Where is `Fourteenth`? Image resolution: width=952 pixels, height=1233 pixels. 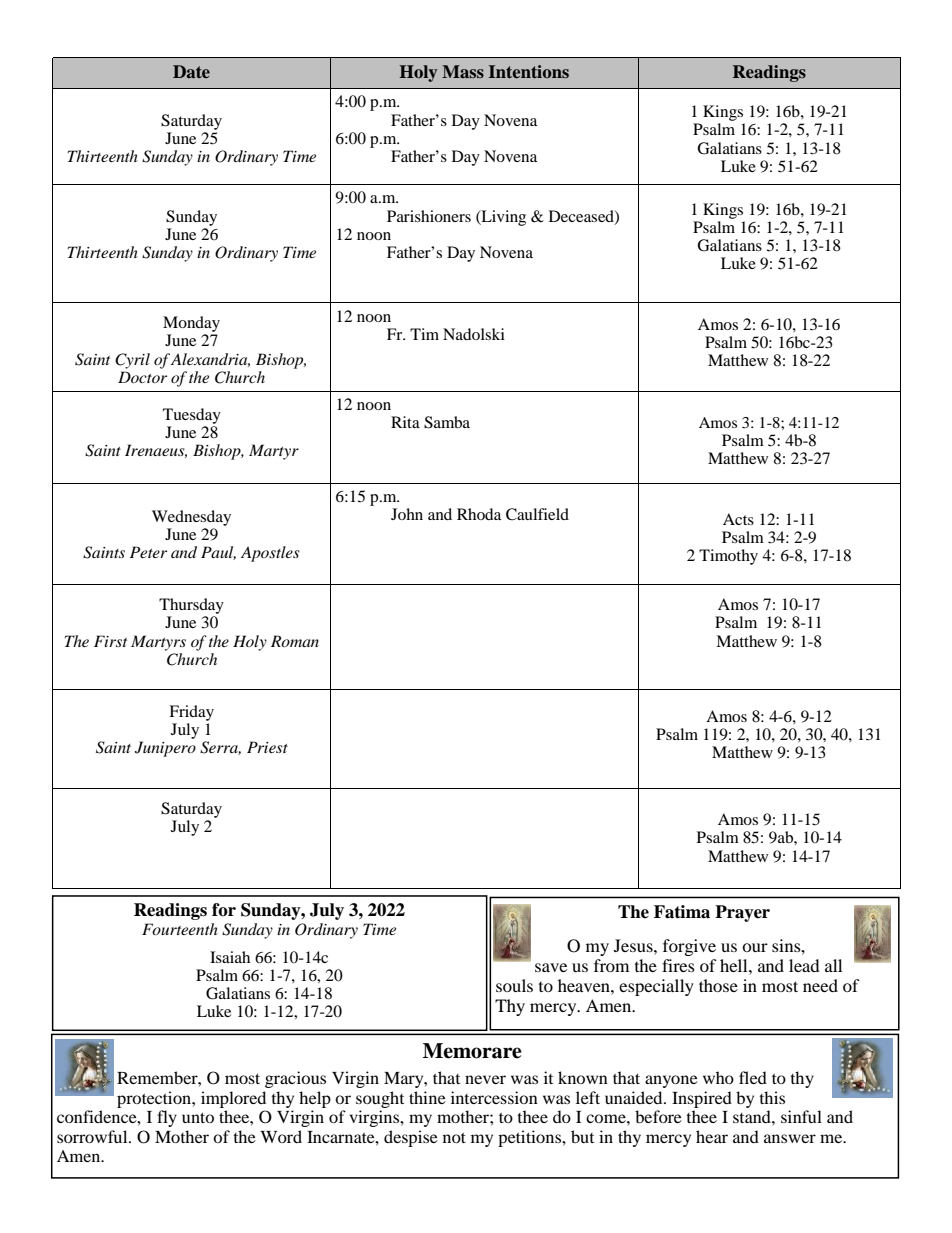
Fourteenth is located at coordinates (180, 929).
